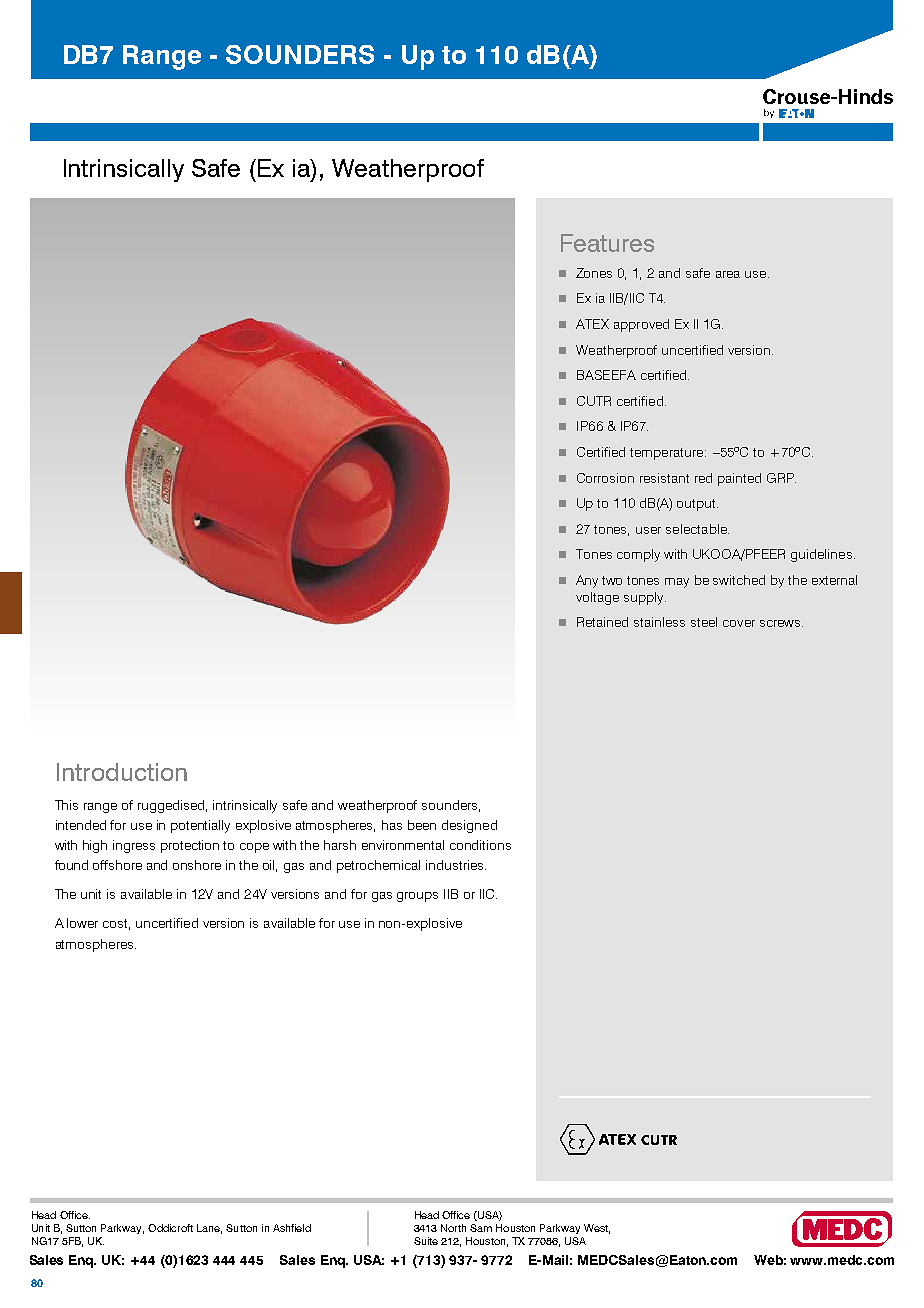 The width and height of the screenshot is (924, 1308). What do you see at coordinates (116, 924) in the screenshot?
I see `cost` at bounding box center [116, 924].
